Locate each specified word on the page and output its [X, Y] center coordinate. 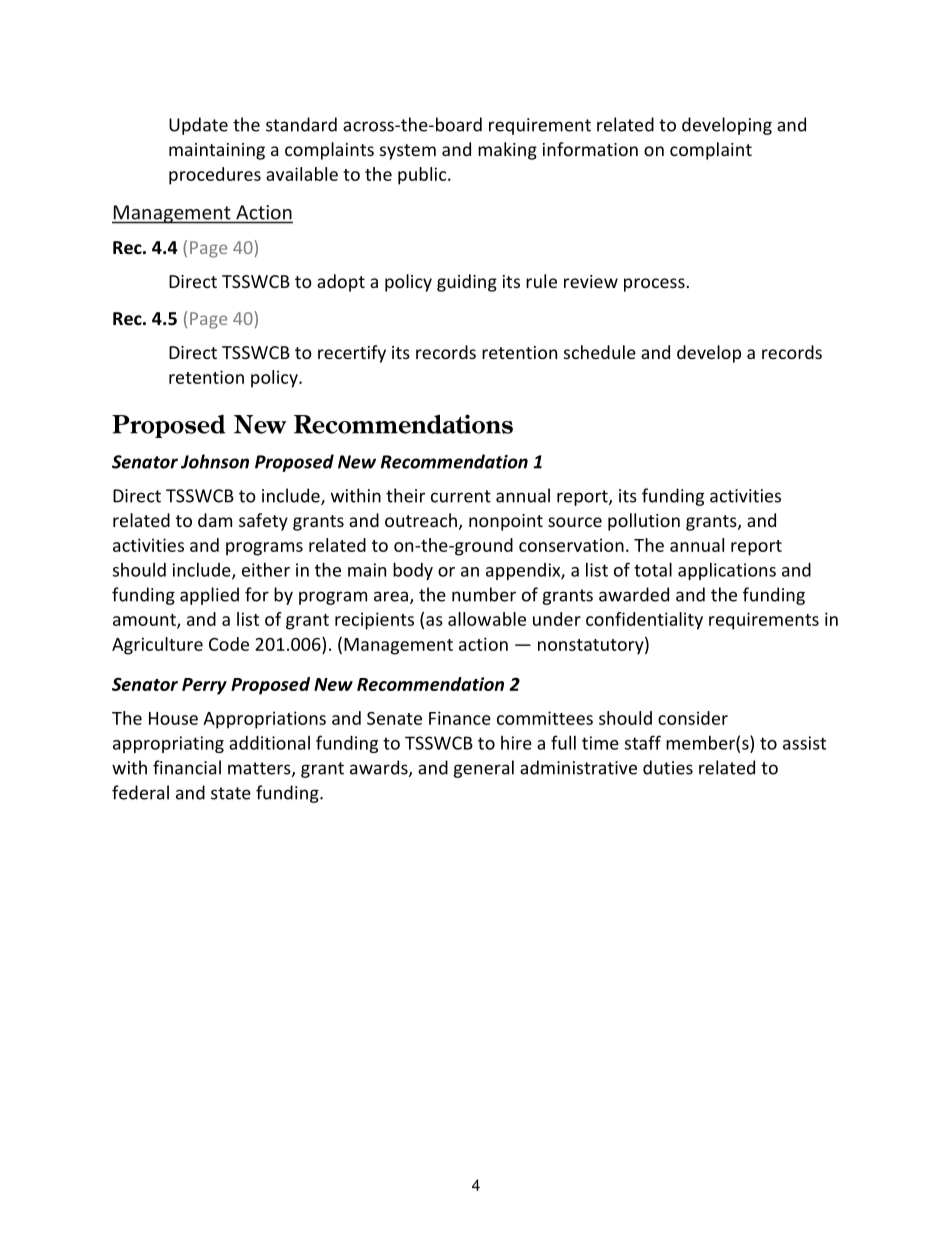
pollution [644, 522]
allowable [487, 619]
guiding [467, 283]
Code [229, 644]
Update [198, 126]
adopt [341, 283]
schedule [600, 352]
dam [215, 520]
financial [187, 767]
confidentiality [644, 621]
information [590, 149]
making [507, 151]
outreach [421, 520]
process [654, 285]
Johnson [215, 461]
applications [727, 571]
